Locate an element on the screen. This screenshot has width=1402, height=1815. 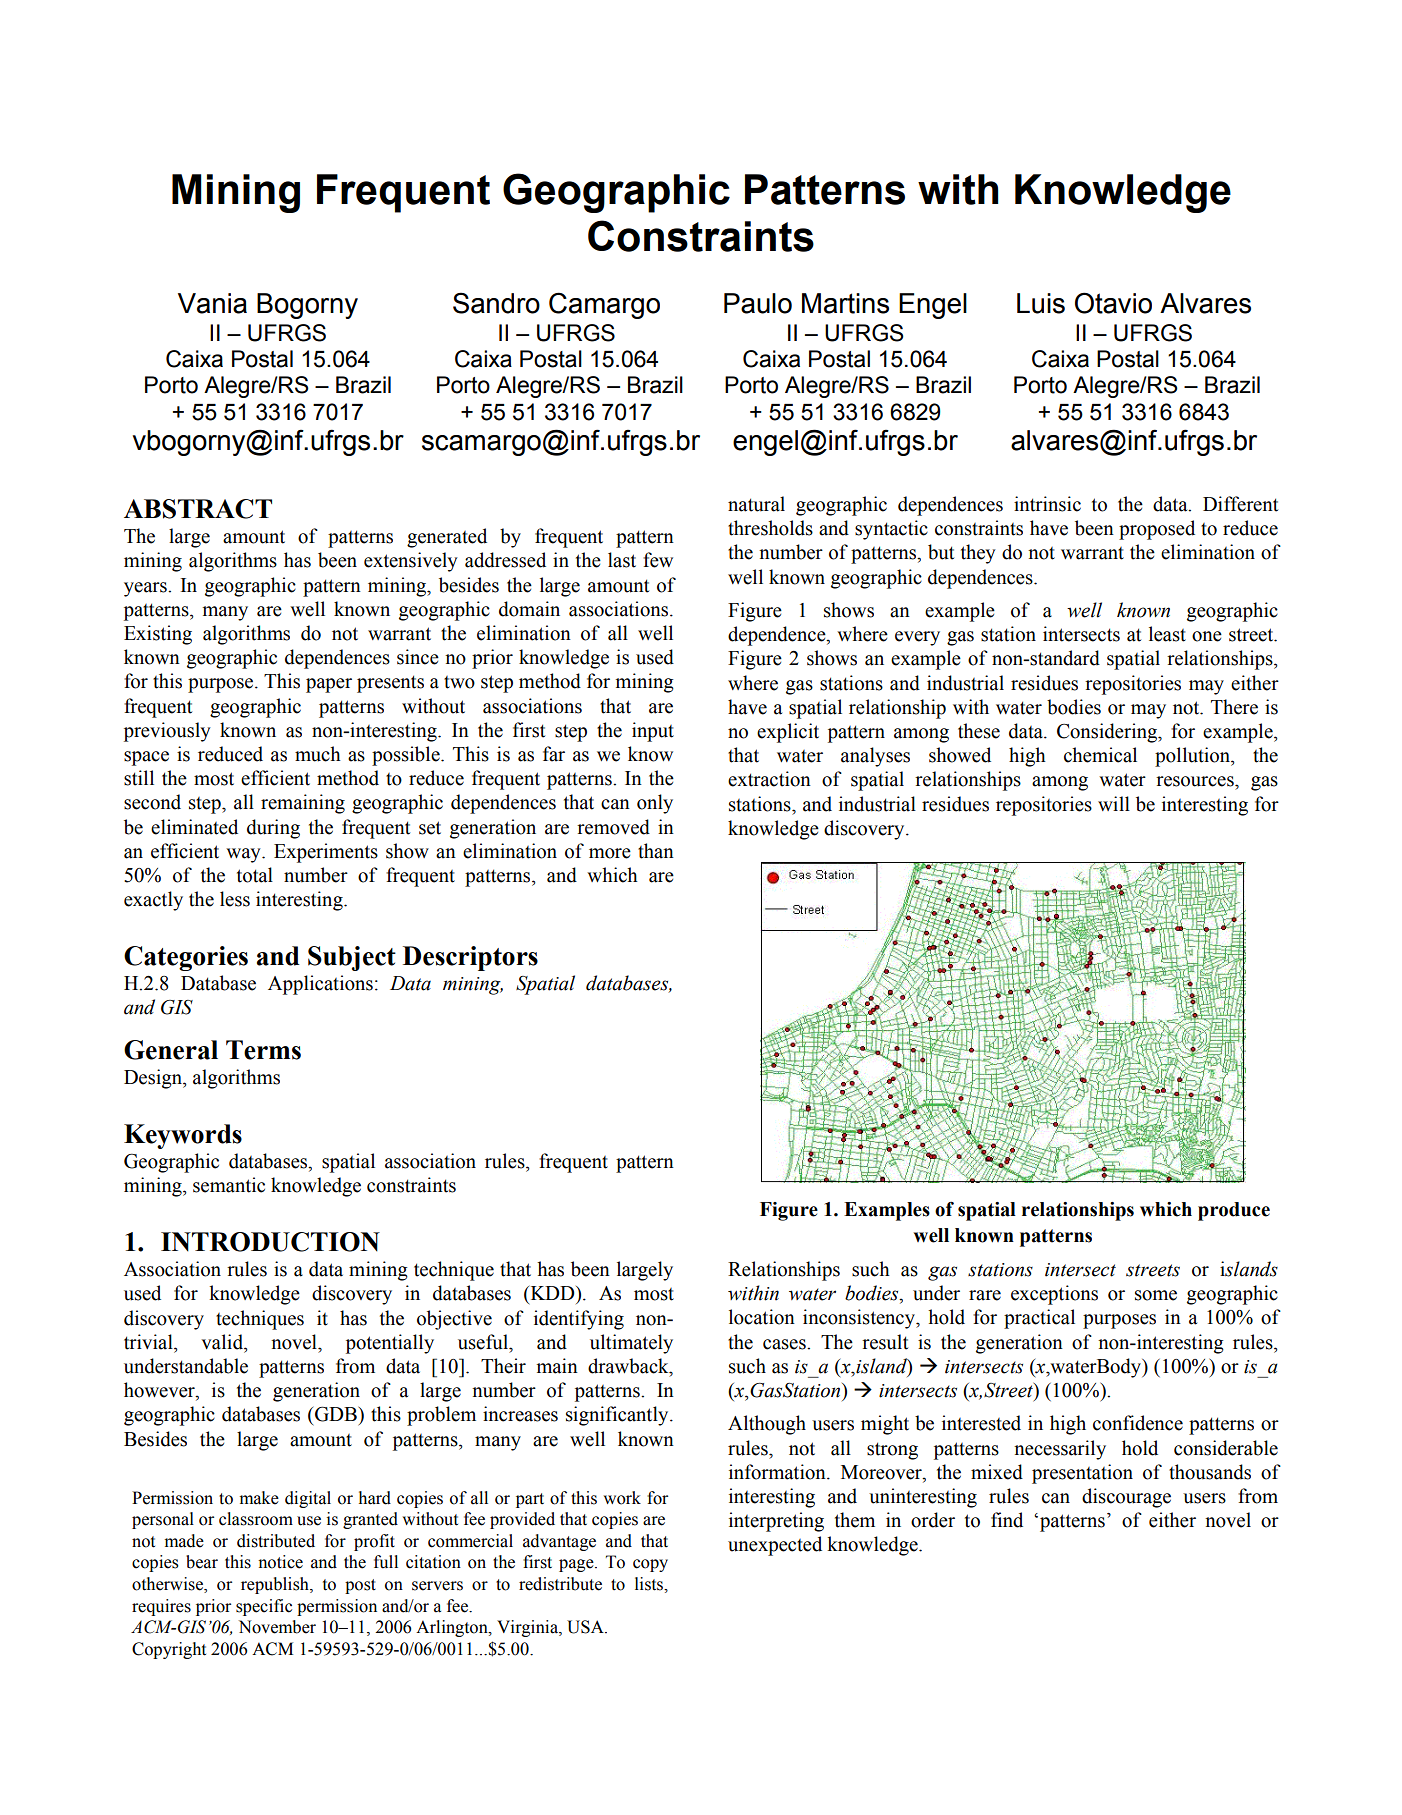
Descriptors is located at coordinates (470, 958).
